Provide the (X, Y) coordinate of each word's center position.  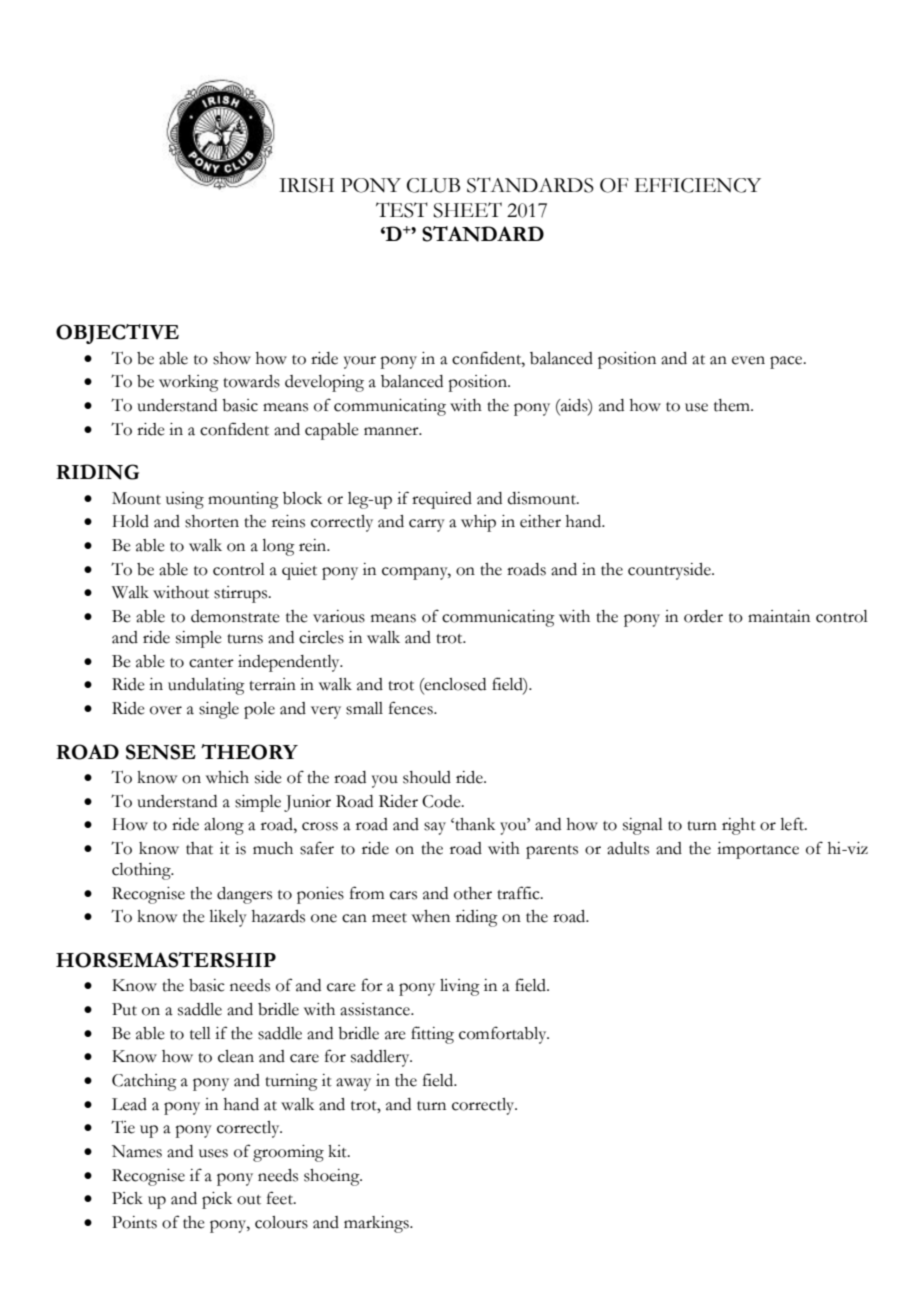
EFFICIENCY (698, 185)
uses (213, 1153)
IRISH (306, 185)
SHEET (467, 210)
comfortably (504, 1035)
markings (377, 1224)
